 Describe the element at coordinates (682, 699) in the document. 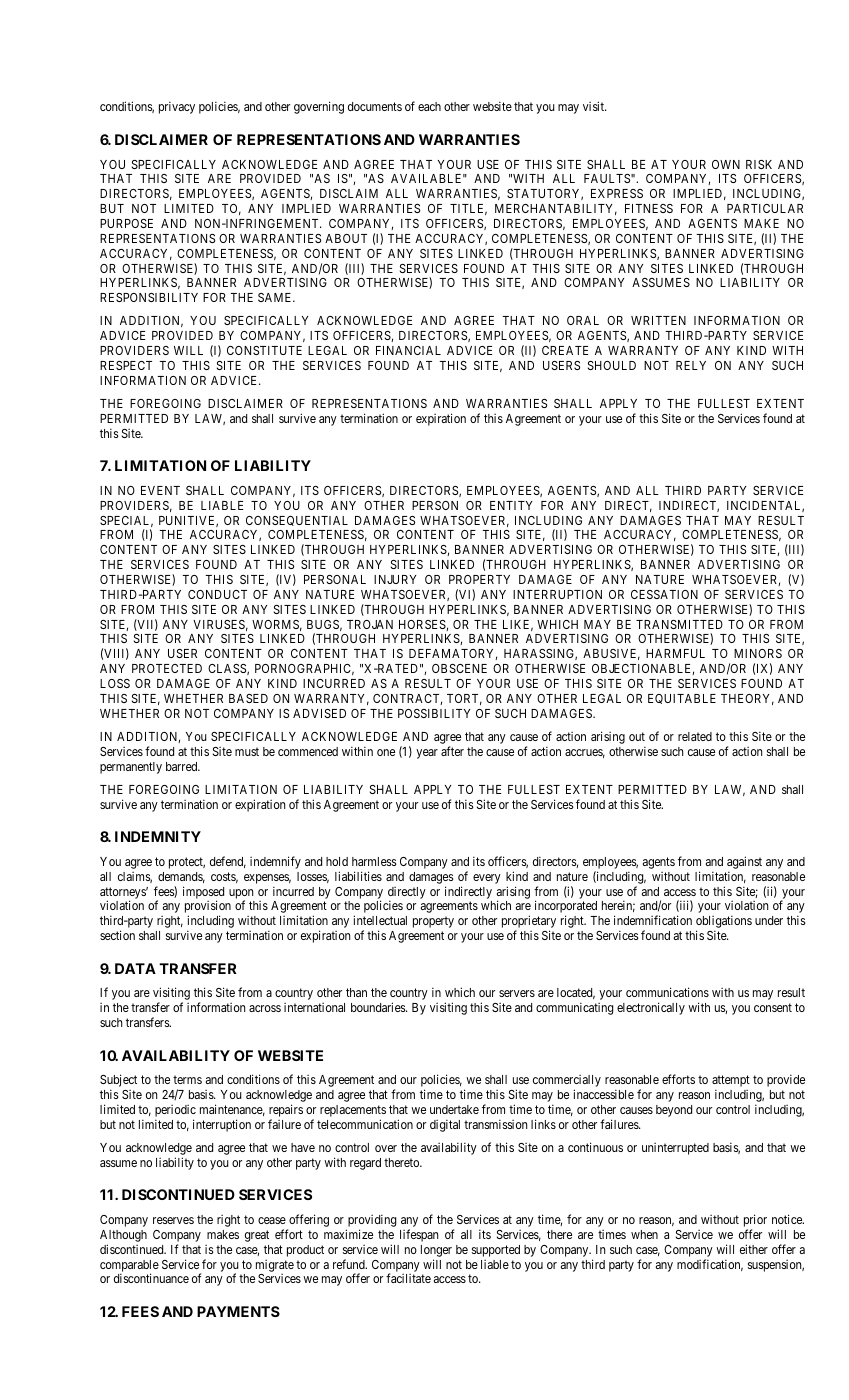

I see `EQUITABLE` at that location.
